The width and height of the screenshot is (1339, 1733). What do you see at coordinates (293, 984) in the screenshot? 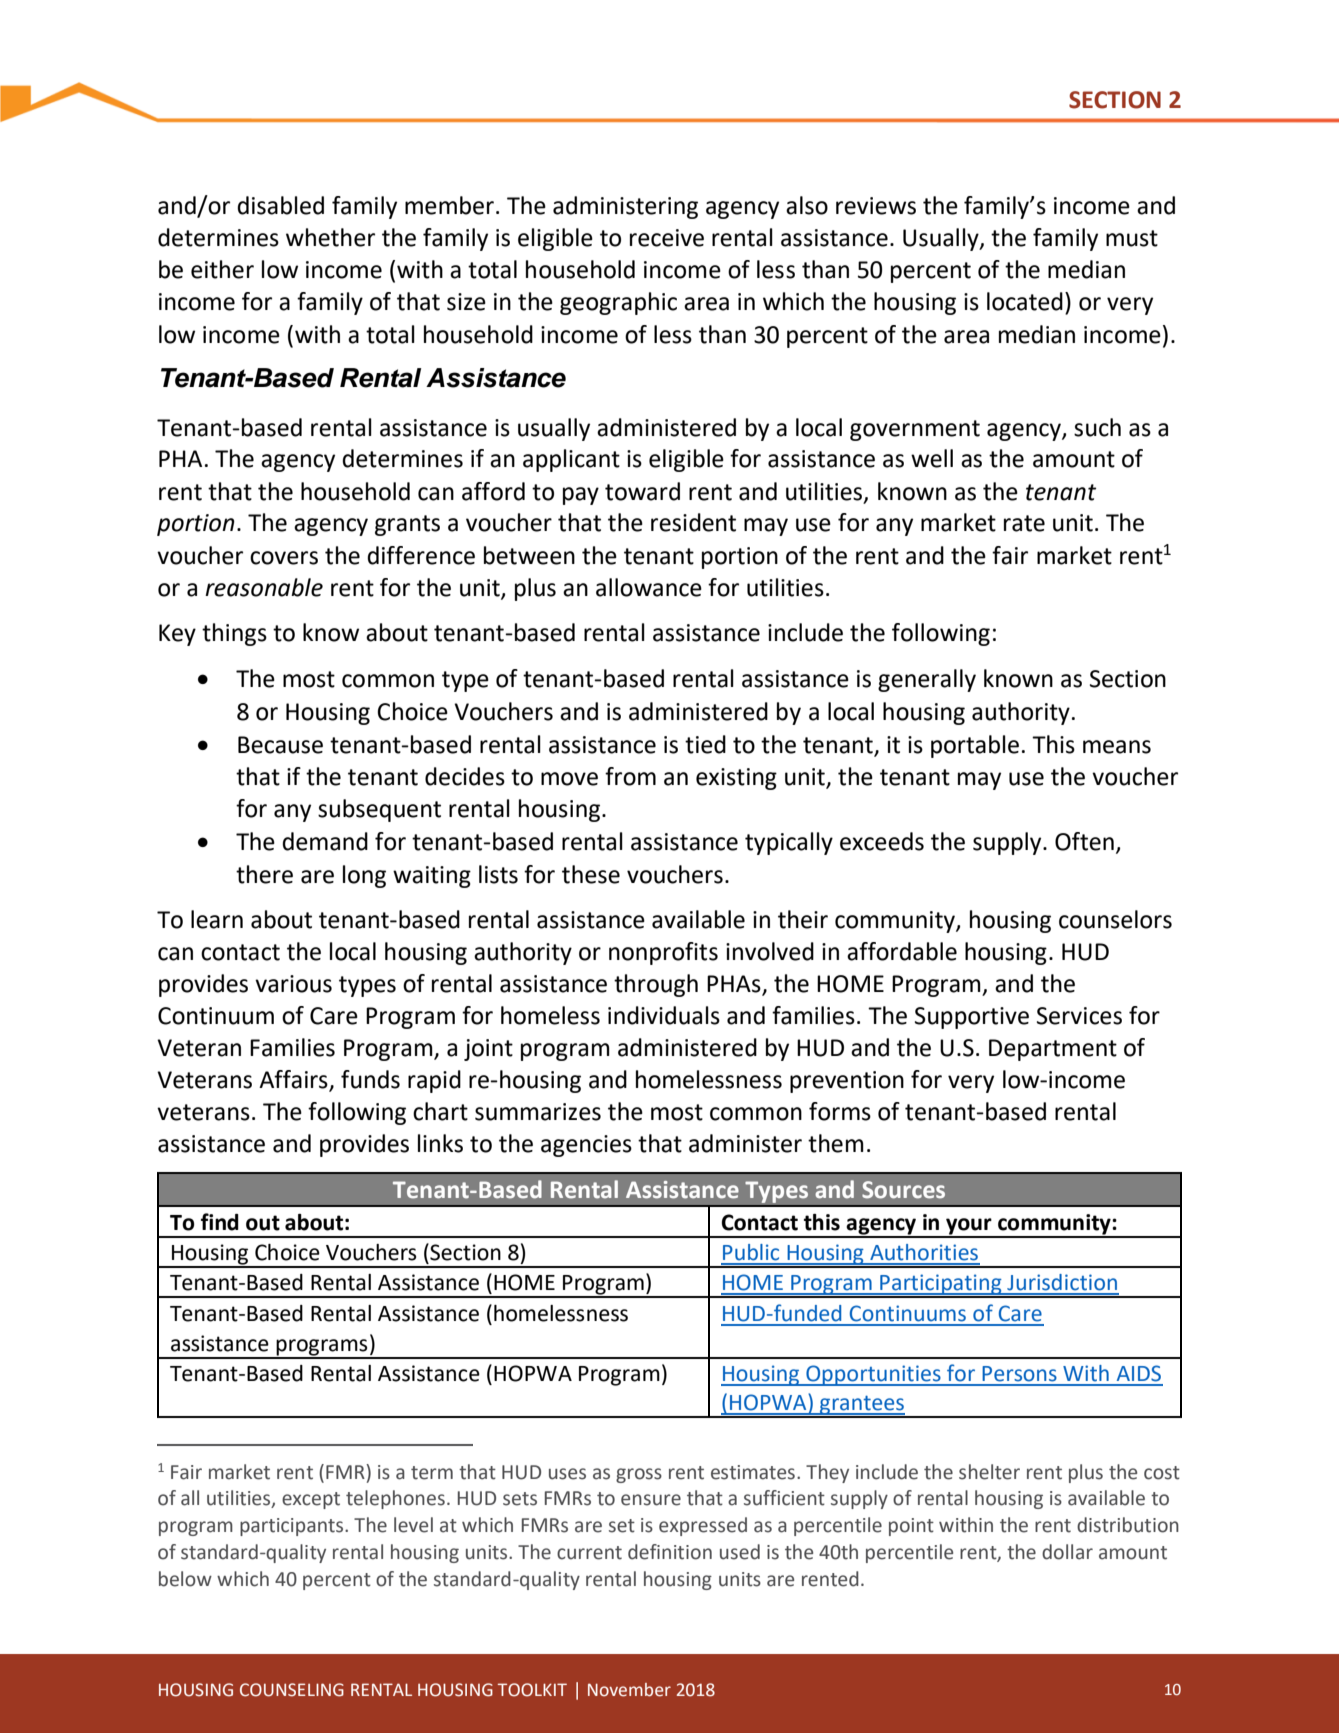
I see `various` at bounding box center [293, 984].
